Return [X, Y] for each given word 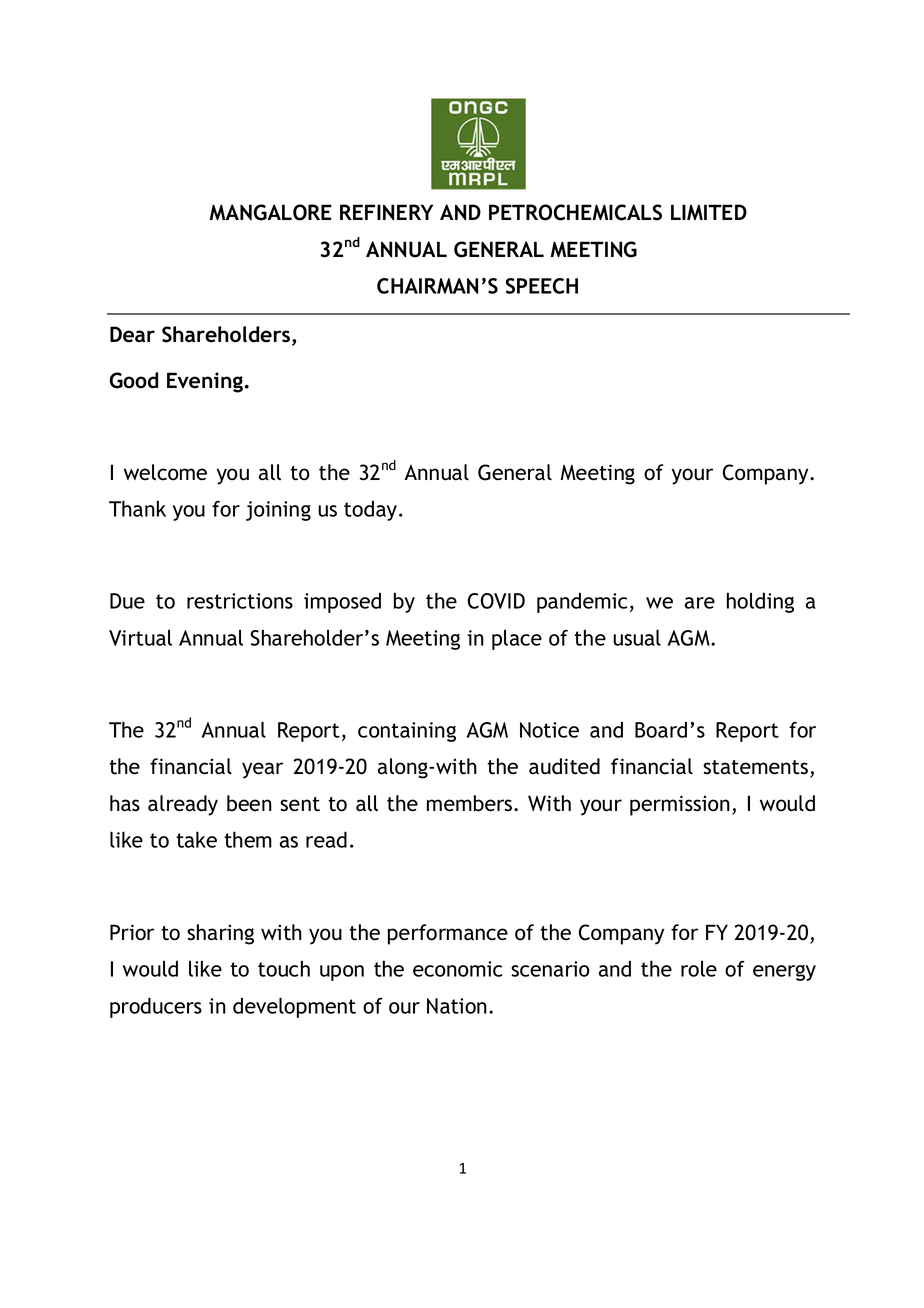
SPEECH [542, 286]
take [196, 839]
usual [637, 637]
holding [760, 602]
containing [407, 732]
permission [680, 805]
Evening [206, 382]
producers [156, 1007]
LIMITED [709, 212]
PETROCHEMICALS [575, 212]
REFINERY [386, 212]
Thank [137, 508]
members [471, 803]
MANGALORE [270, 212]
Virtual [140, 638]
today [370, 510]
